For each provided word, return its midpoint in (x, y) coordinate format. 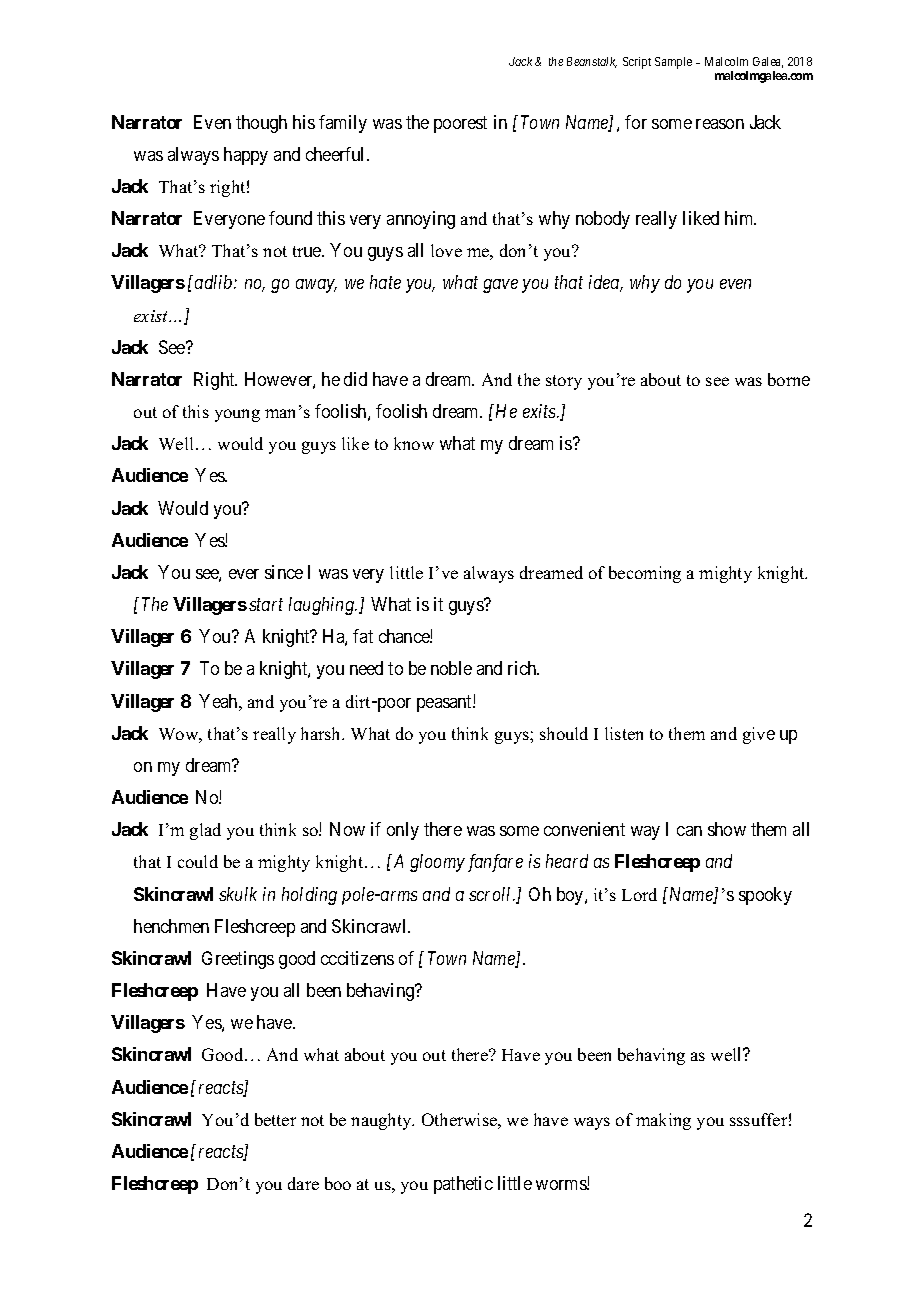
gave (500, 286)
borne (789, 379)
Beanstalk (592, 62)
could (198, 861)
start (266, 605)
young (237, 415)
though (261, 124)
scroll (492, 894)
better (275, 1119)
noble (451, 668)
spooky (765, 896)
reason (720, 124)
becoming (645, 574)
